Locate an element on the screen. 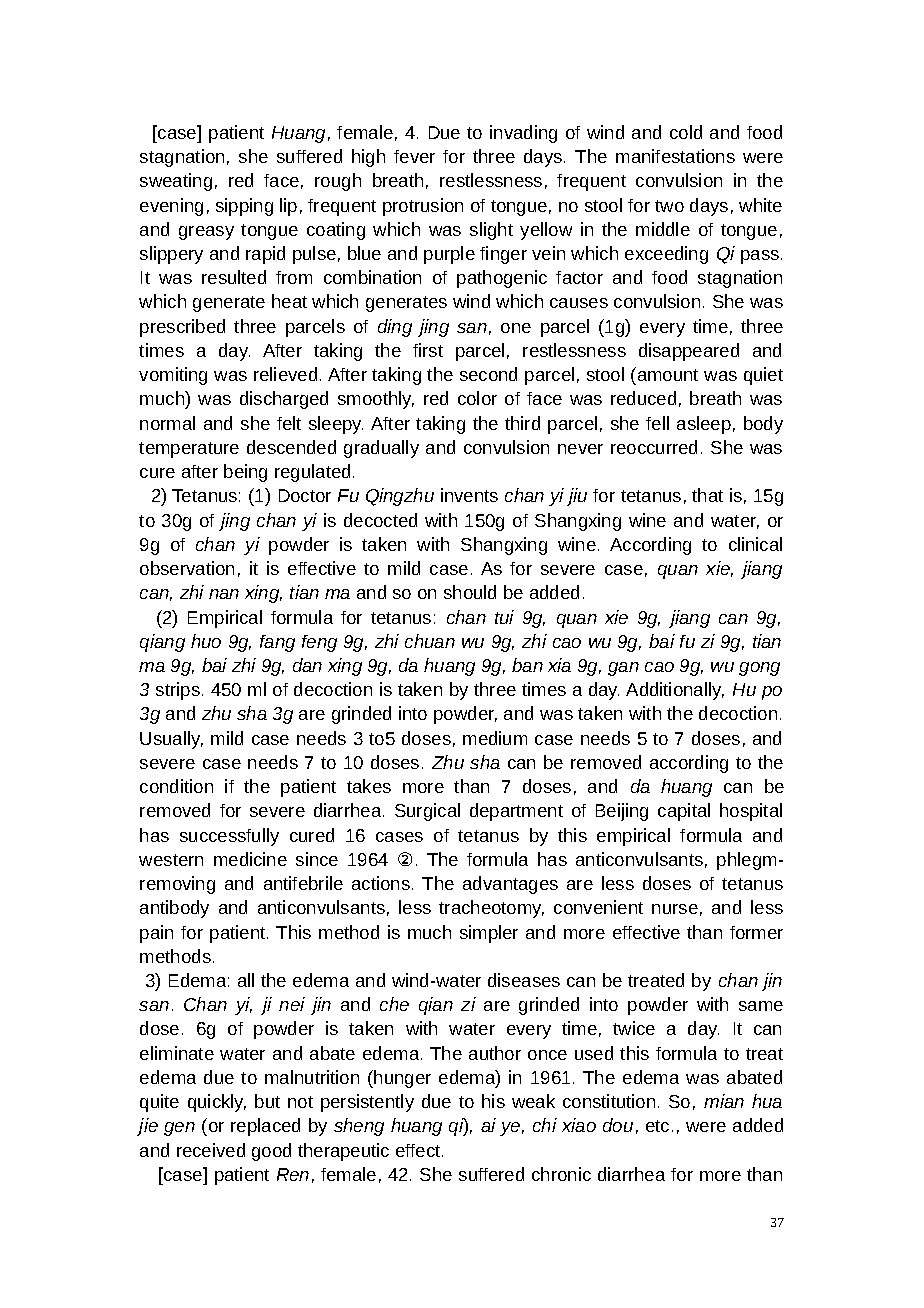  fever is located at coordinates (414, 156).
